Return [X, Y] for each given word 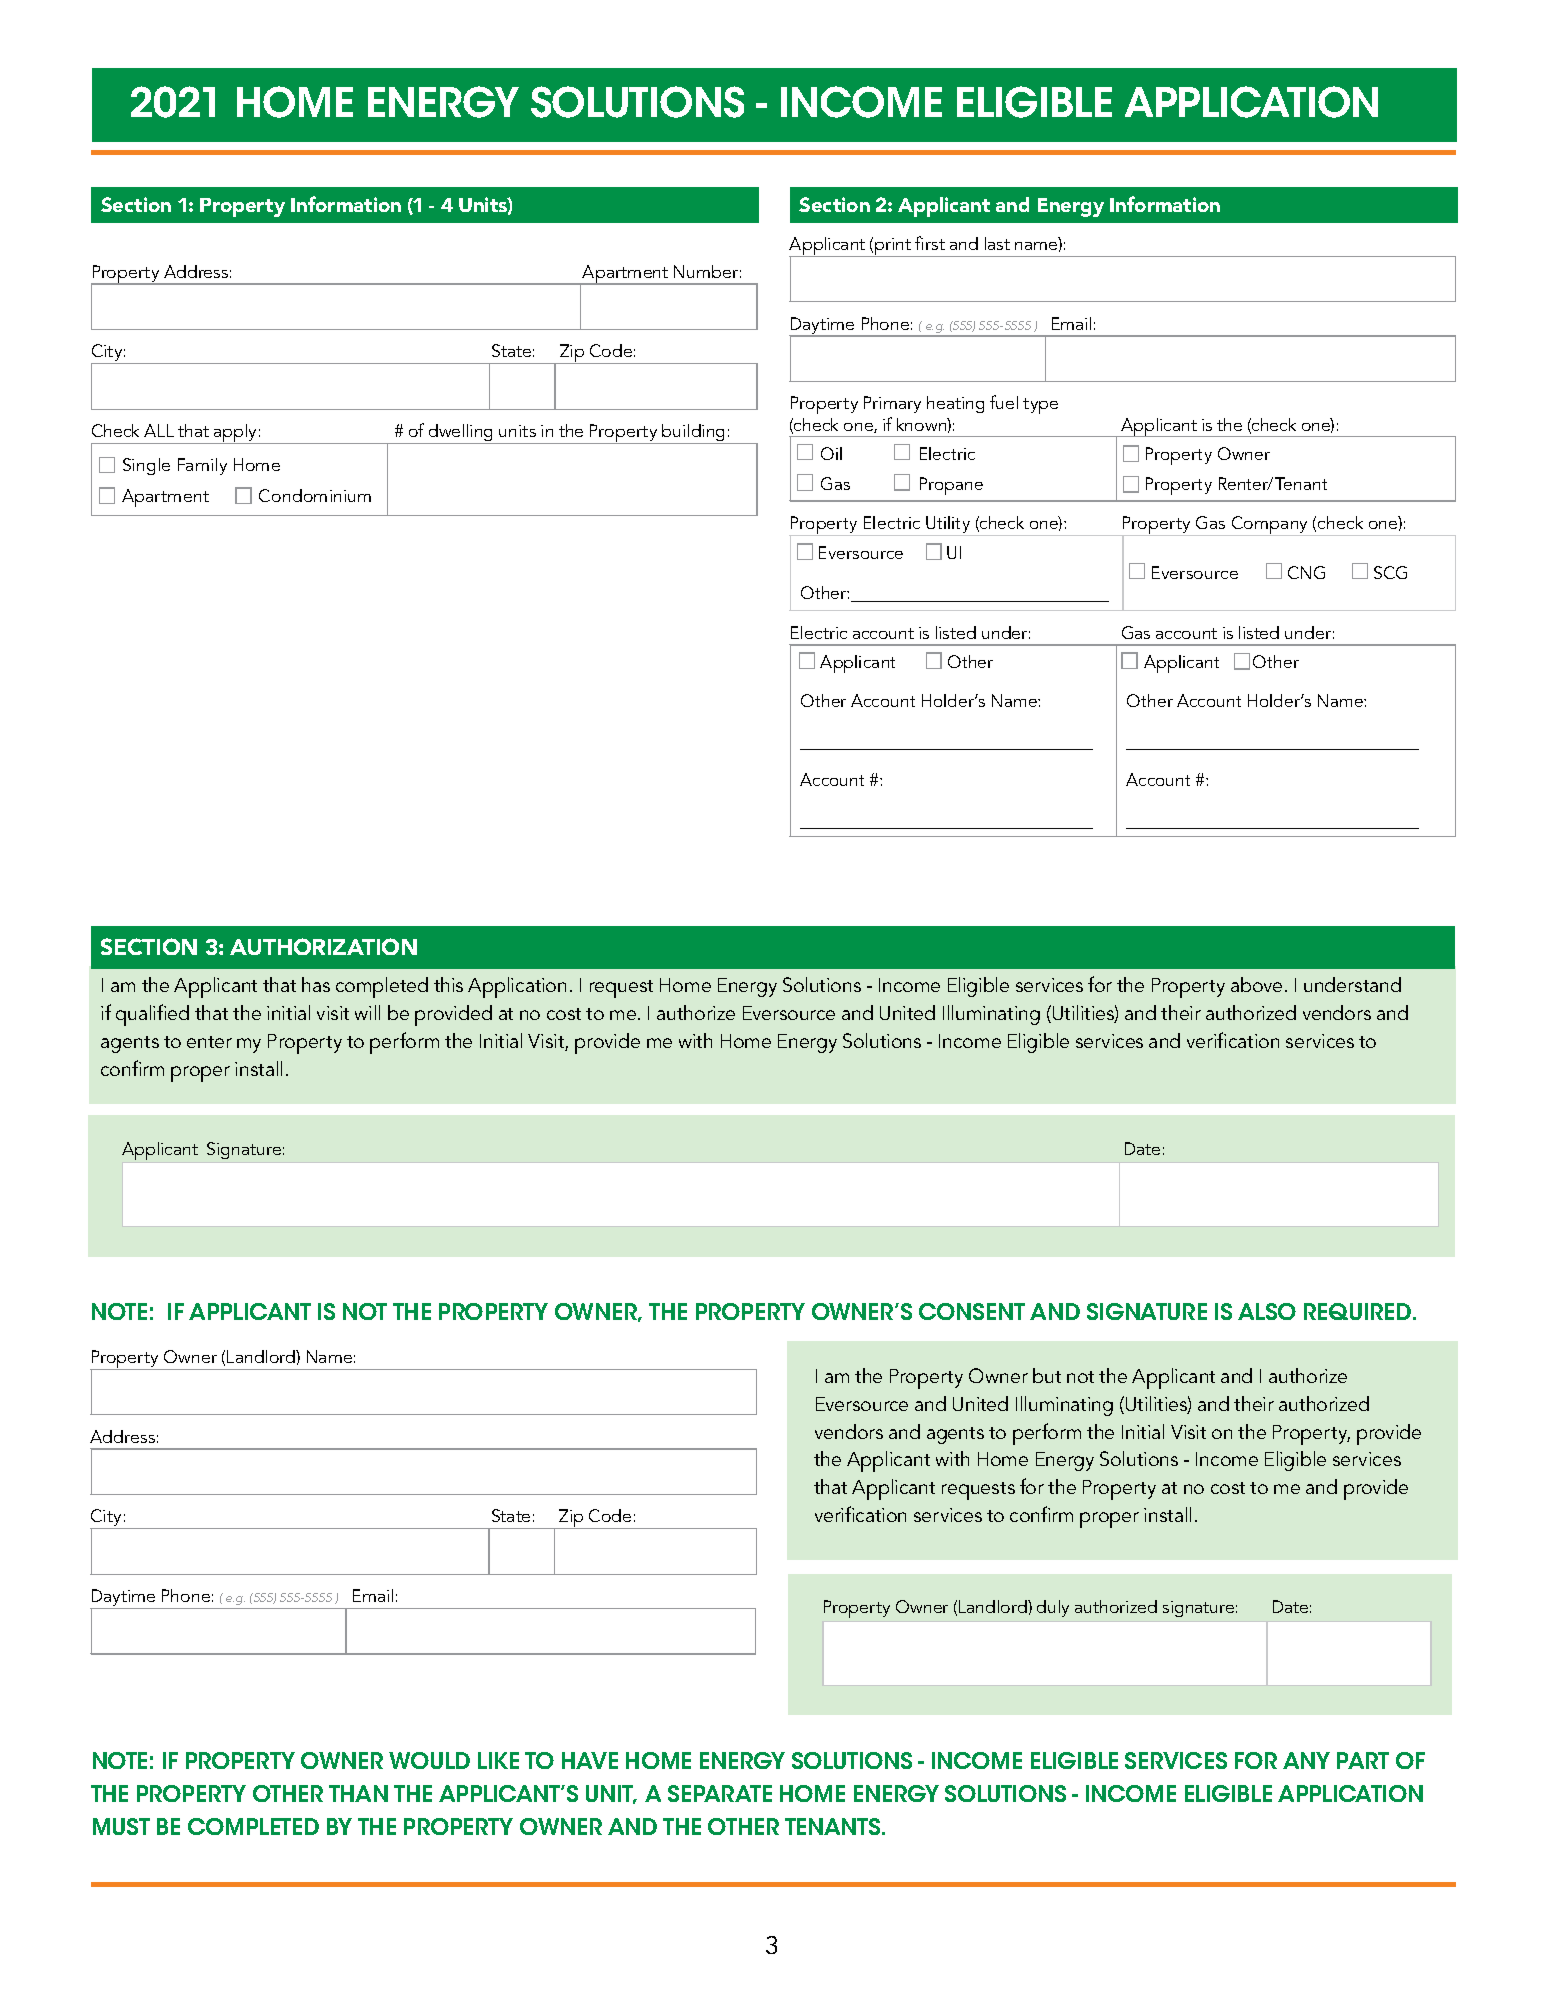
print [893, 247]
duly [1053, 1608]
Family [202, 466]
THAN [358, 1793]
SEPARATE [720, 1793]
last [997, 243]
